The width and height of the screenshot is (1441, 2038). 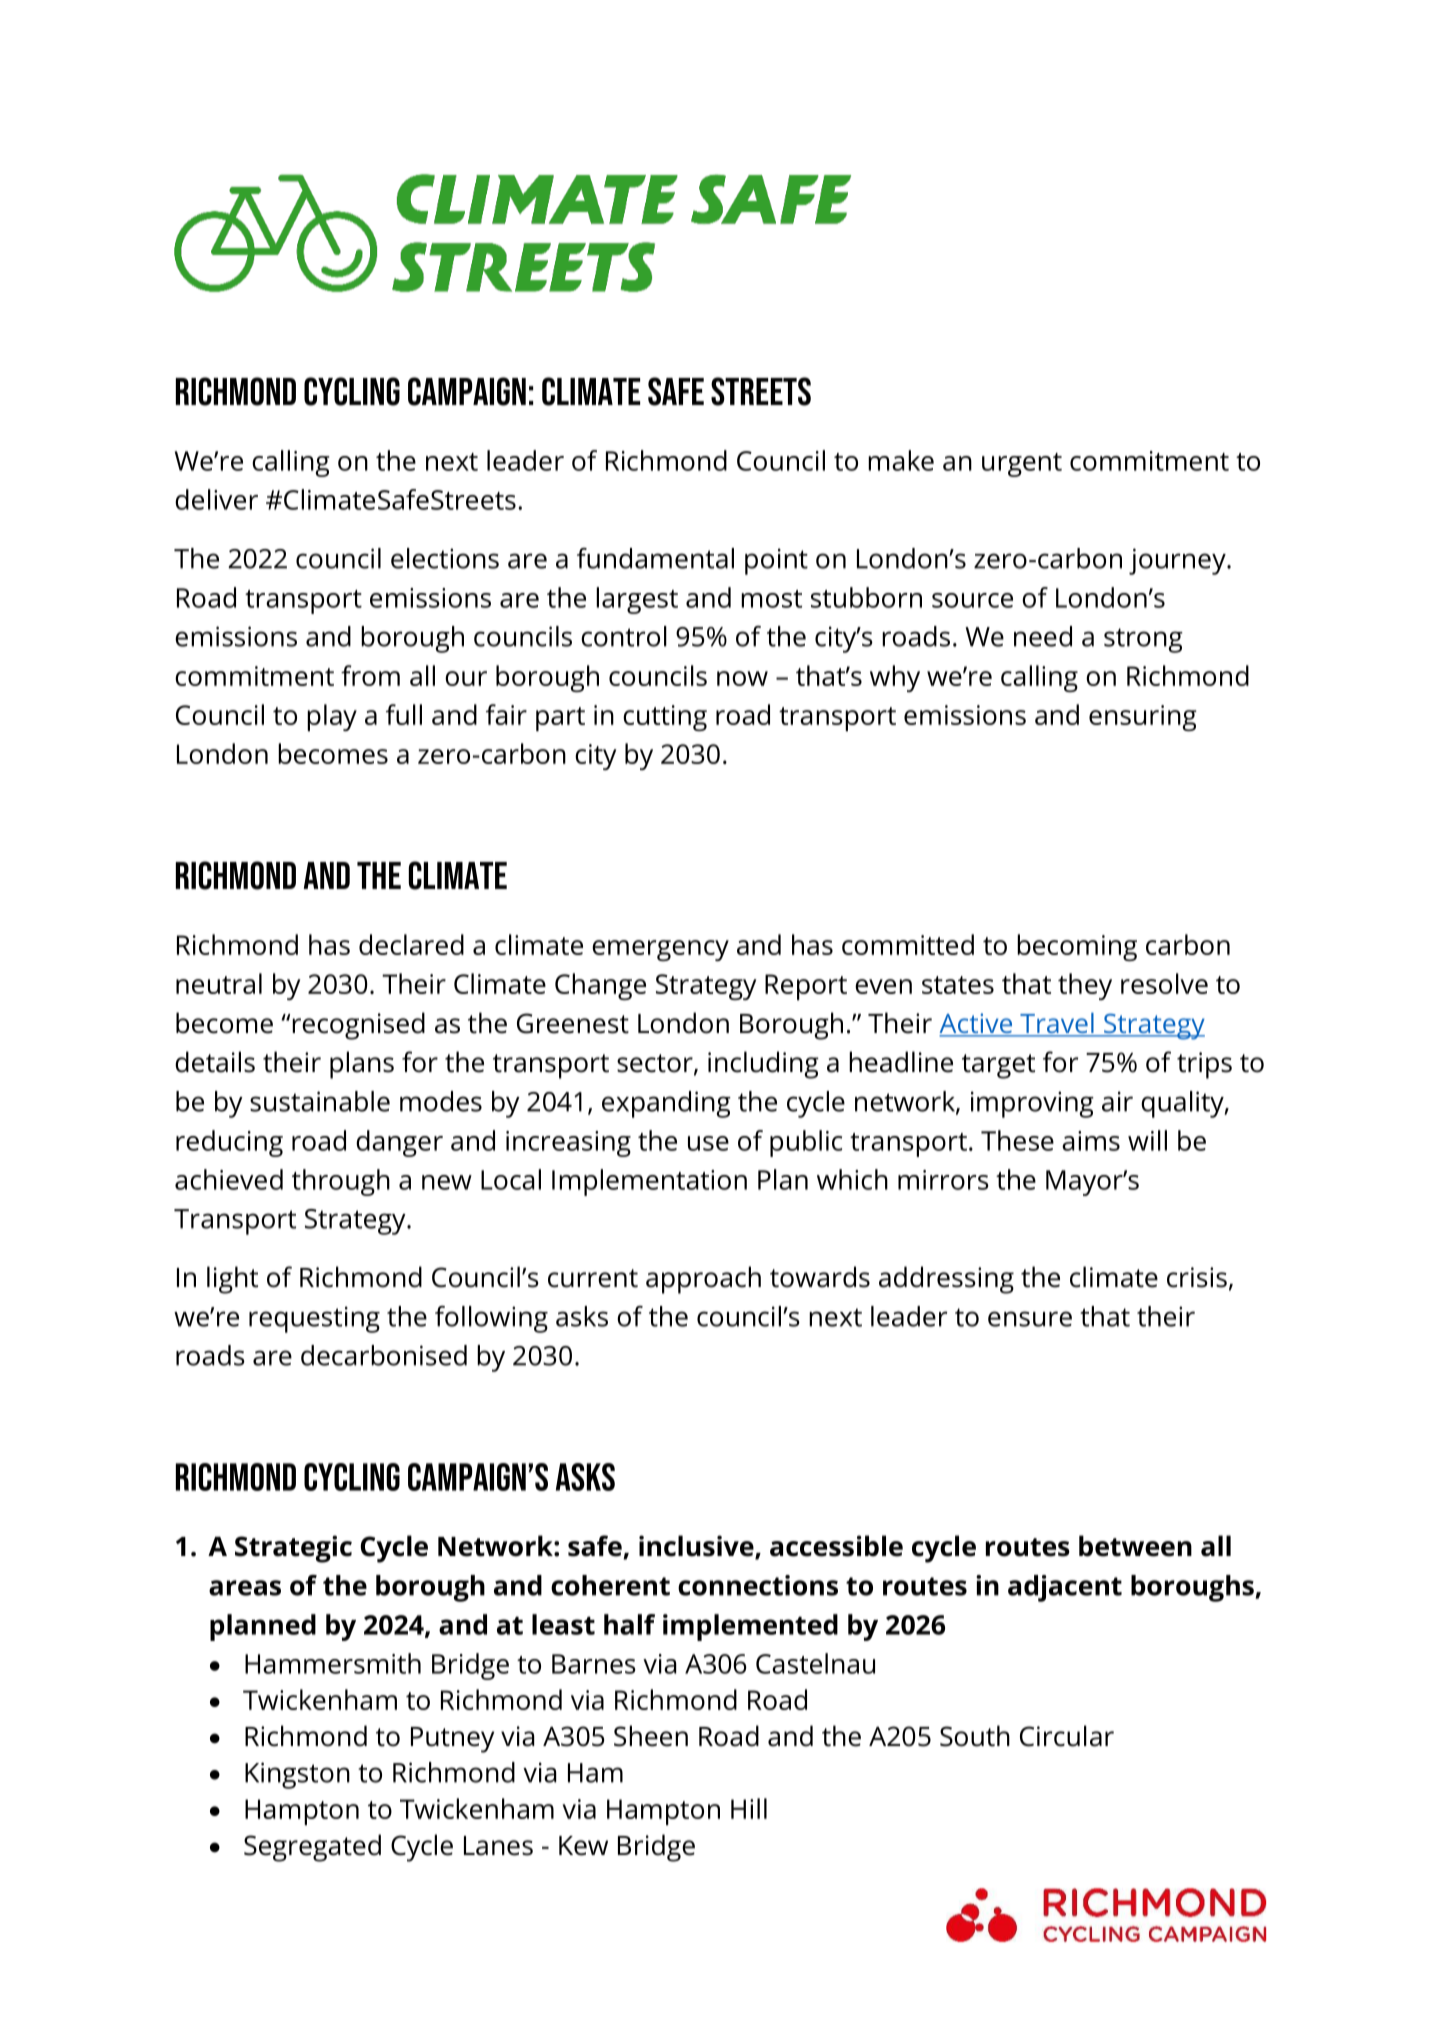 I want to click on Hill, so click(x=749, y=1808).
